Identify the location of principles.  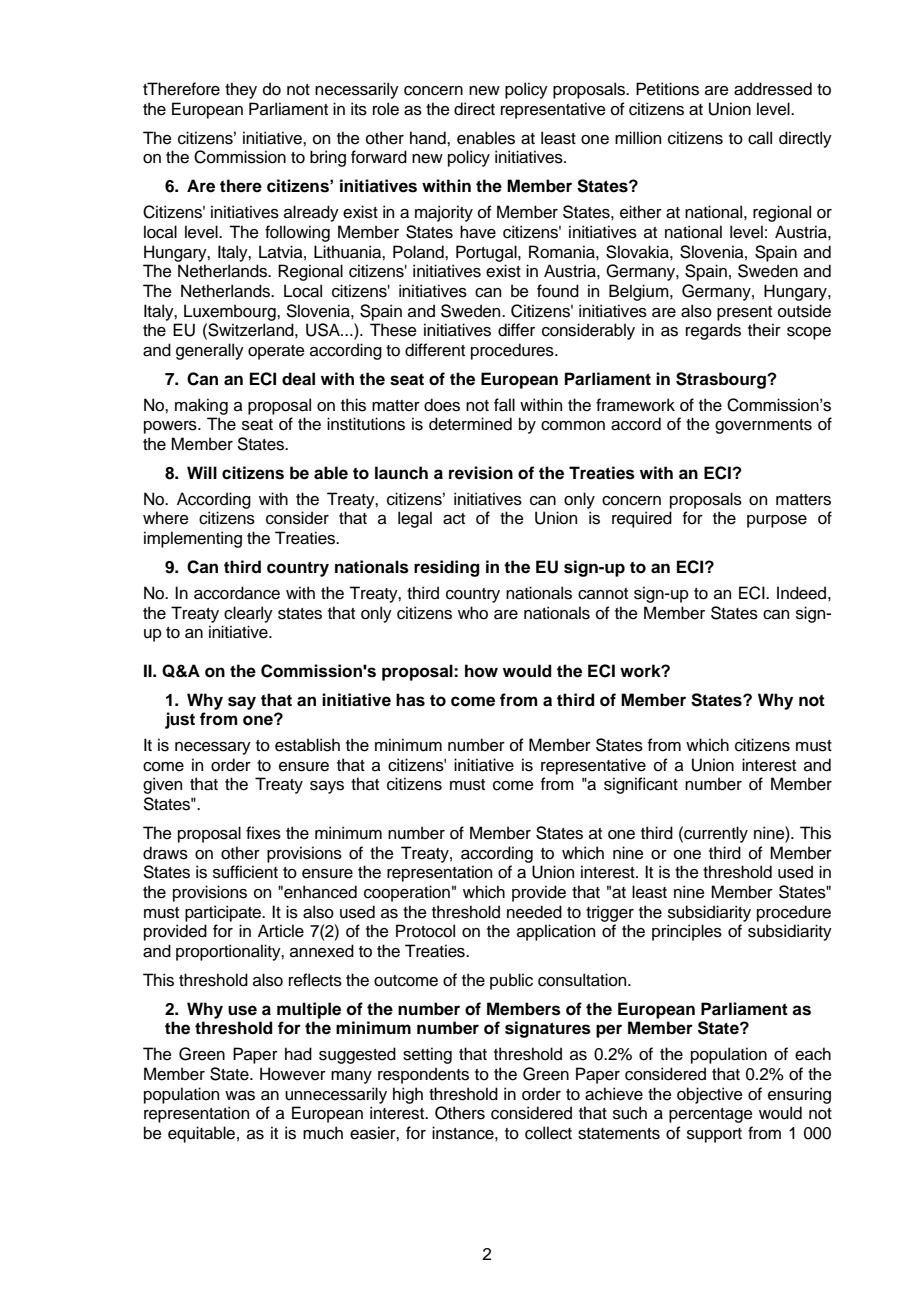
(687, 932).
